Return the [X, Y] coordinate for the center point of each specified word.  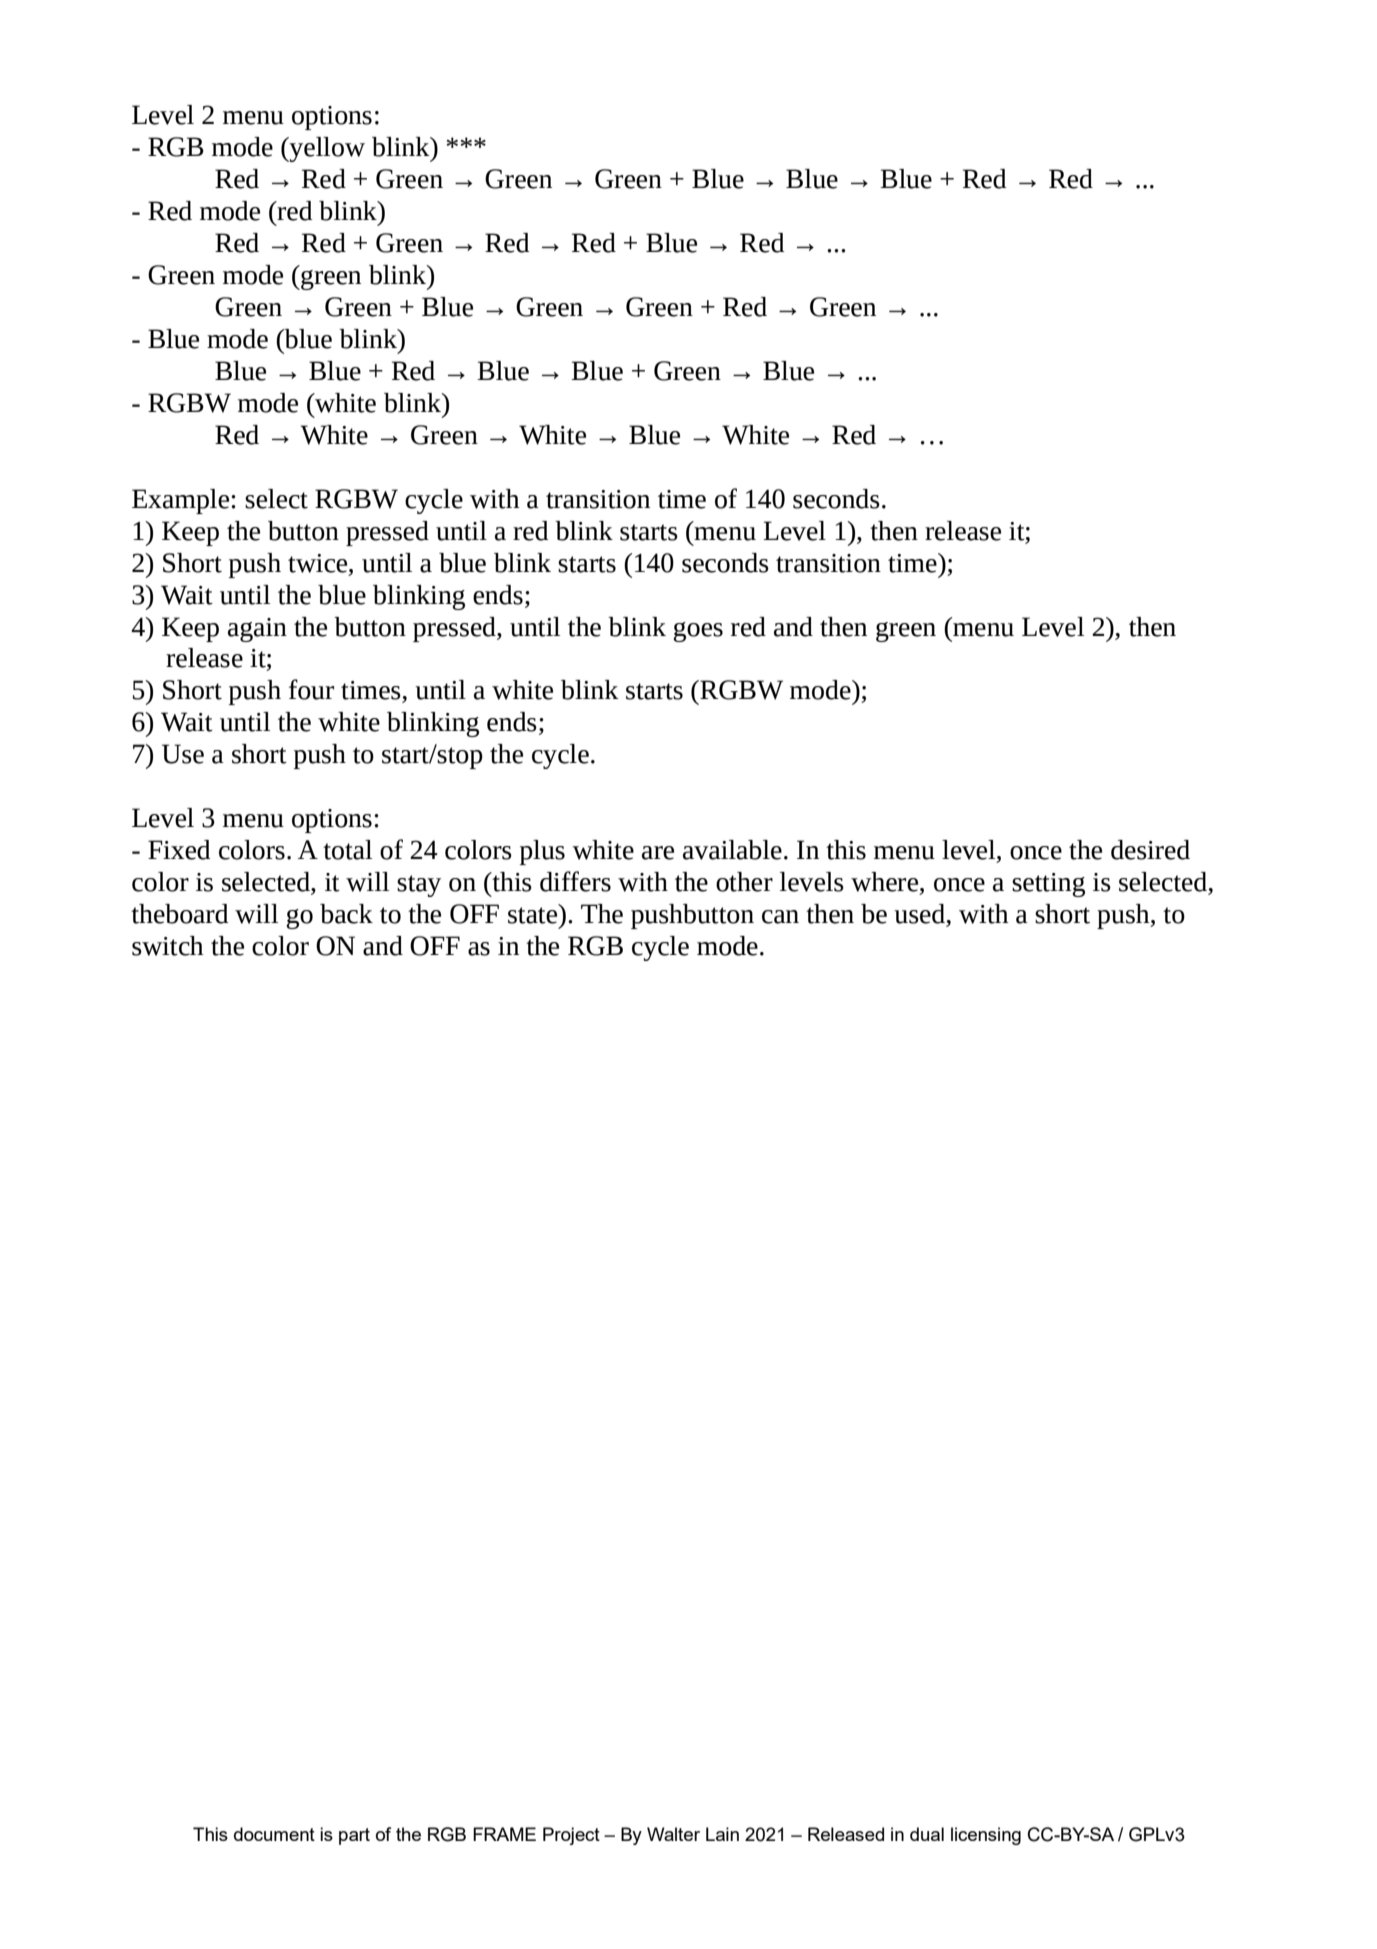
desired [1150, 850]
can [780, 917]
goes [698, 632]
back [346, 914]
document [274, 1834]
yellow [326, 149]
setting [1048, 885]
